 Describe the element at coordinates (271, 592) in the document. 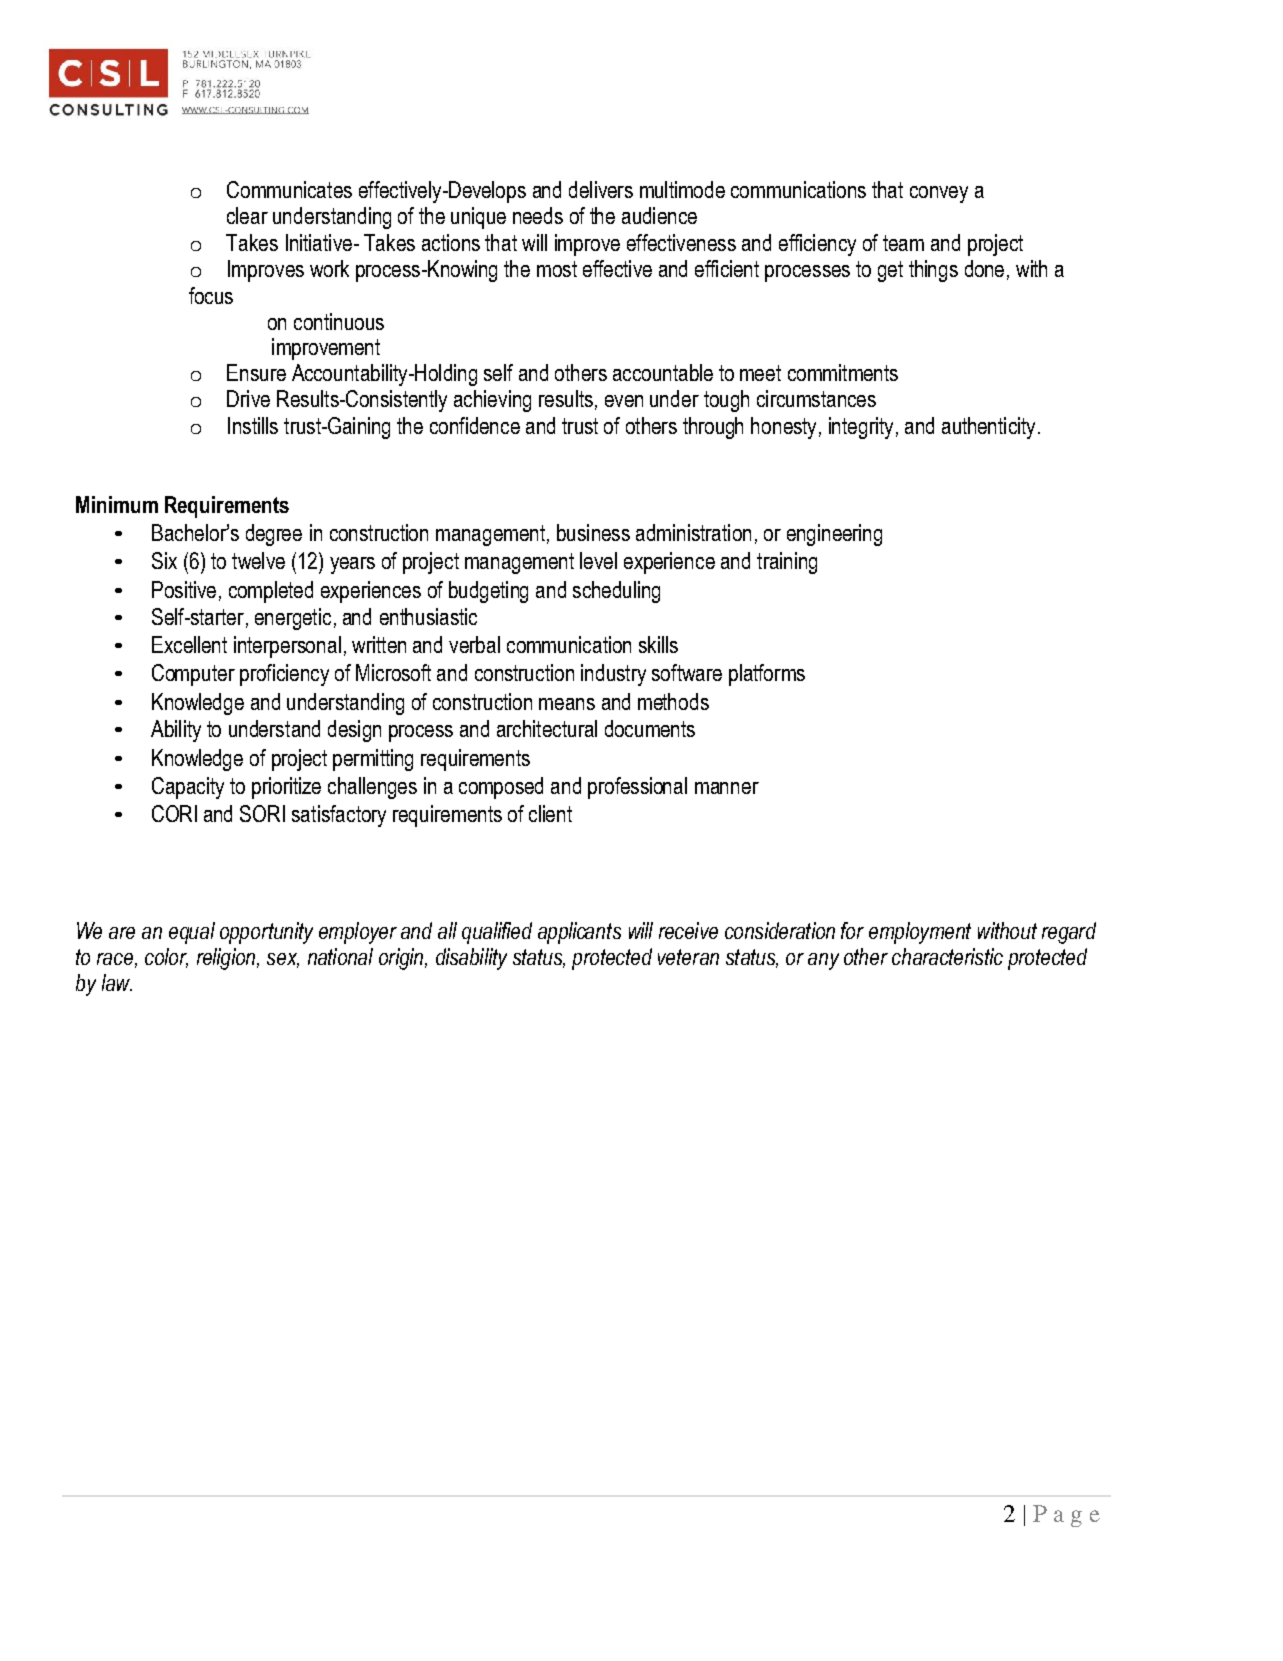

I see `completed` at that location.
